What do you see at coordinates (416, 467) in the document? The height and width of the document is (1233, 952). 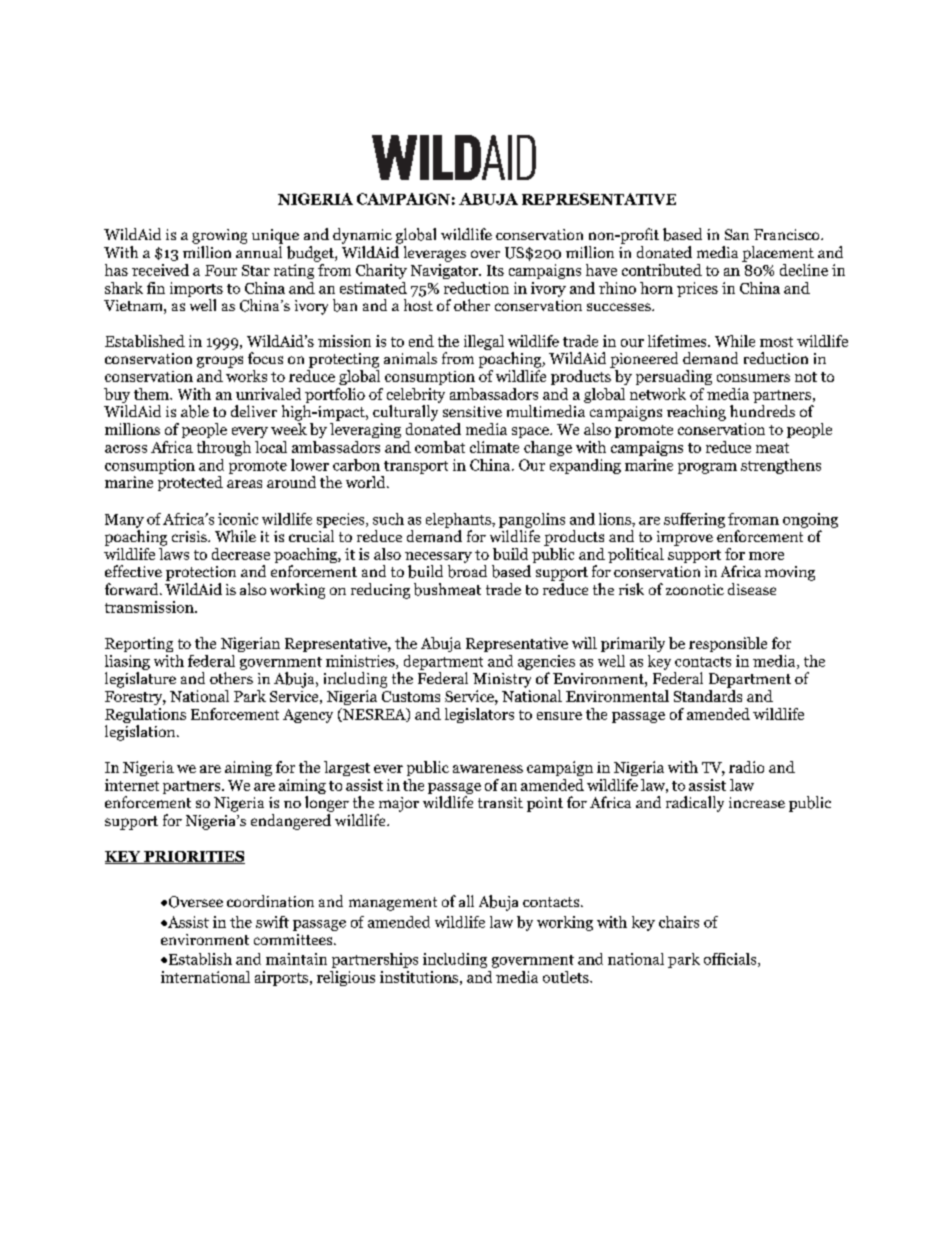 I see `transport` at bounding box center [416, 467].
